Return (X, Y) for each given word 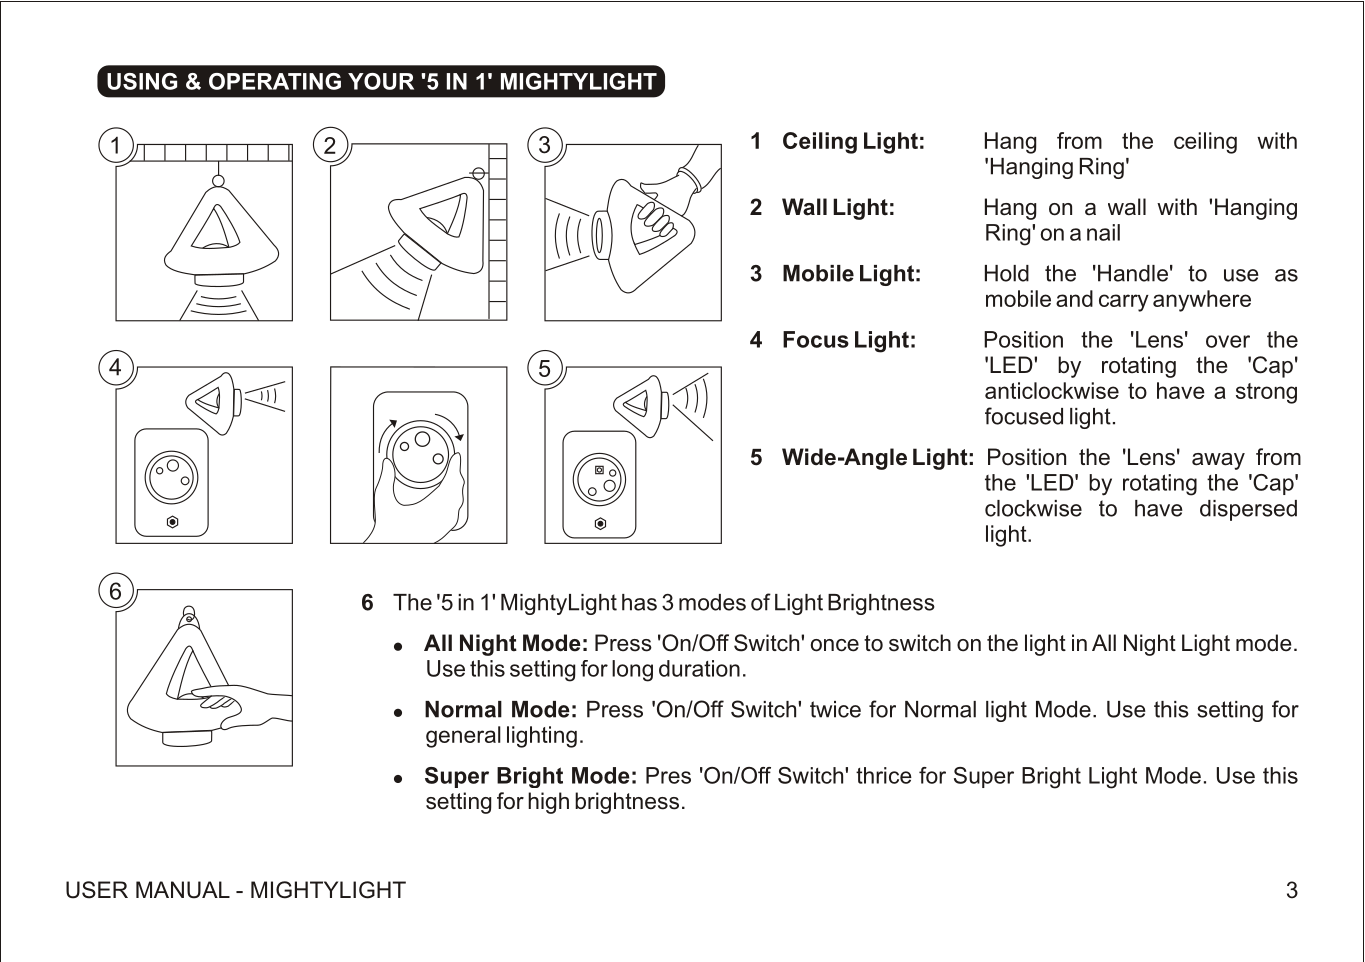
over (1228, 341)
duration (699, 668)
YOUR (381, 81)
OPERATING (275, 81)
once (835, 645)
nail (1103, 232)
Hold (1007, 273)
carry (1124, 303)
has (639, 602)
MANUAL (183, 890)
